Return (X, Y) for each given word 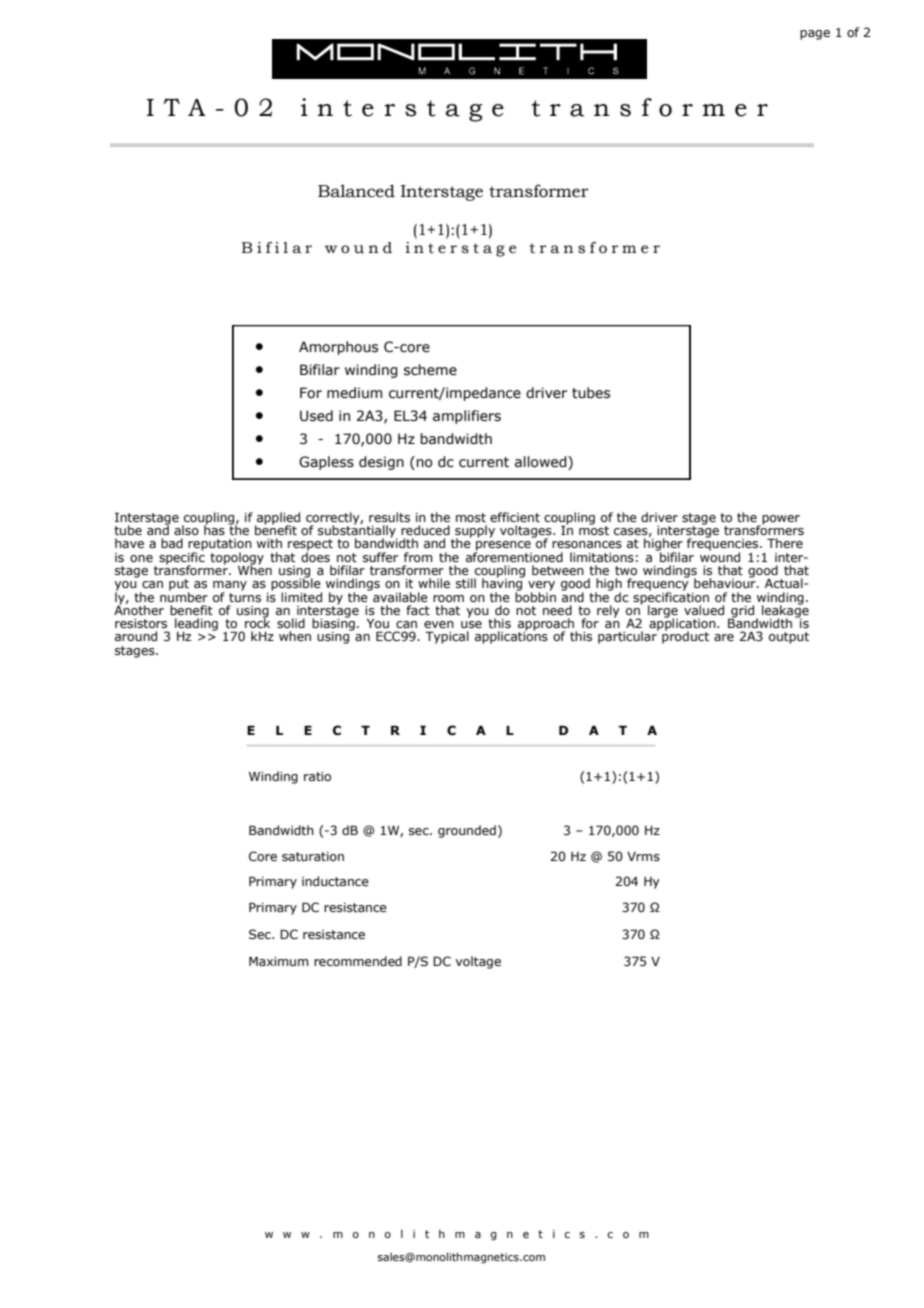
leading (196, 625)
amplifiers (467, 417)
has (214, 529)
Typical (447, 637)
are (724, 637)
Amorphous (338, 348)
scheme (430, 370)
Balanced (356, 191)
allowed (542, 462)
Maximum (278, 961)
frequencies (724, 544)
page (815, 35)
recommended (358, 961)
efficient (515, 517)
